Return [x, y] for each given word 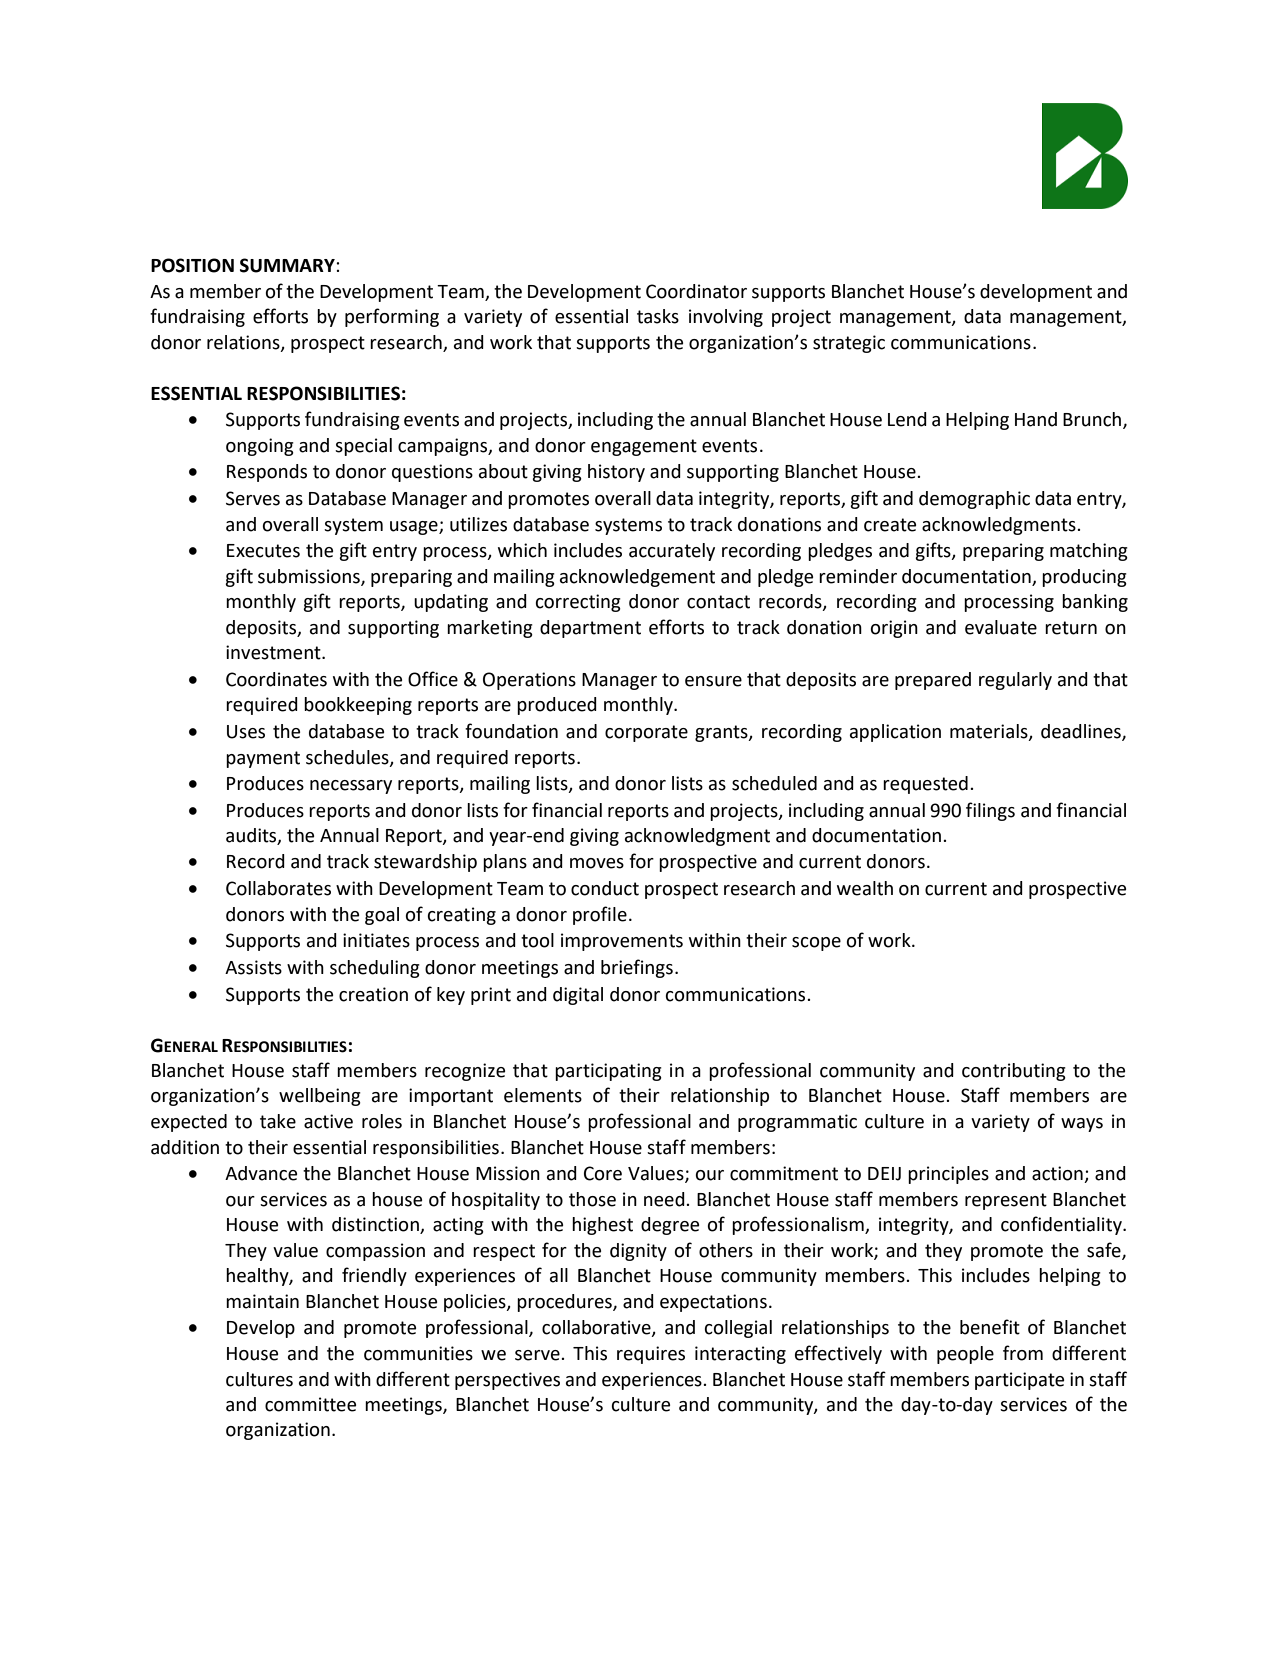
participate [1019, 1381]
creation [373, 994]
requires [651, 1355]
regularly [1015, 681]
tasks [658, 316]
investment [274, 652]
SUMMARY [288, 265]
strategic [849, 344]
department [590, 629]
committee [310, 1404]
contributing [1014, 1072]
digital [578, 996]
